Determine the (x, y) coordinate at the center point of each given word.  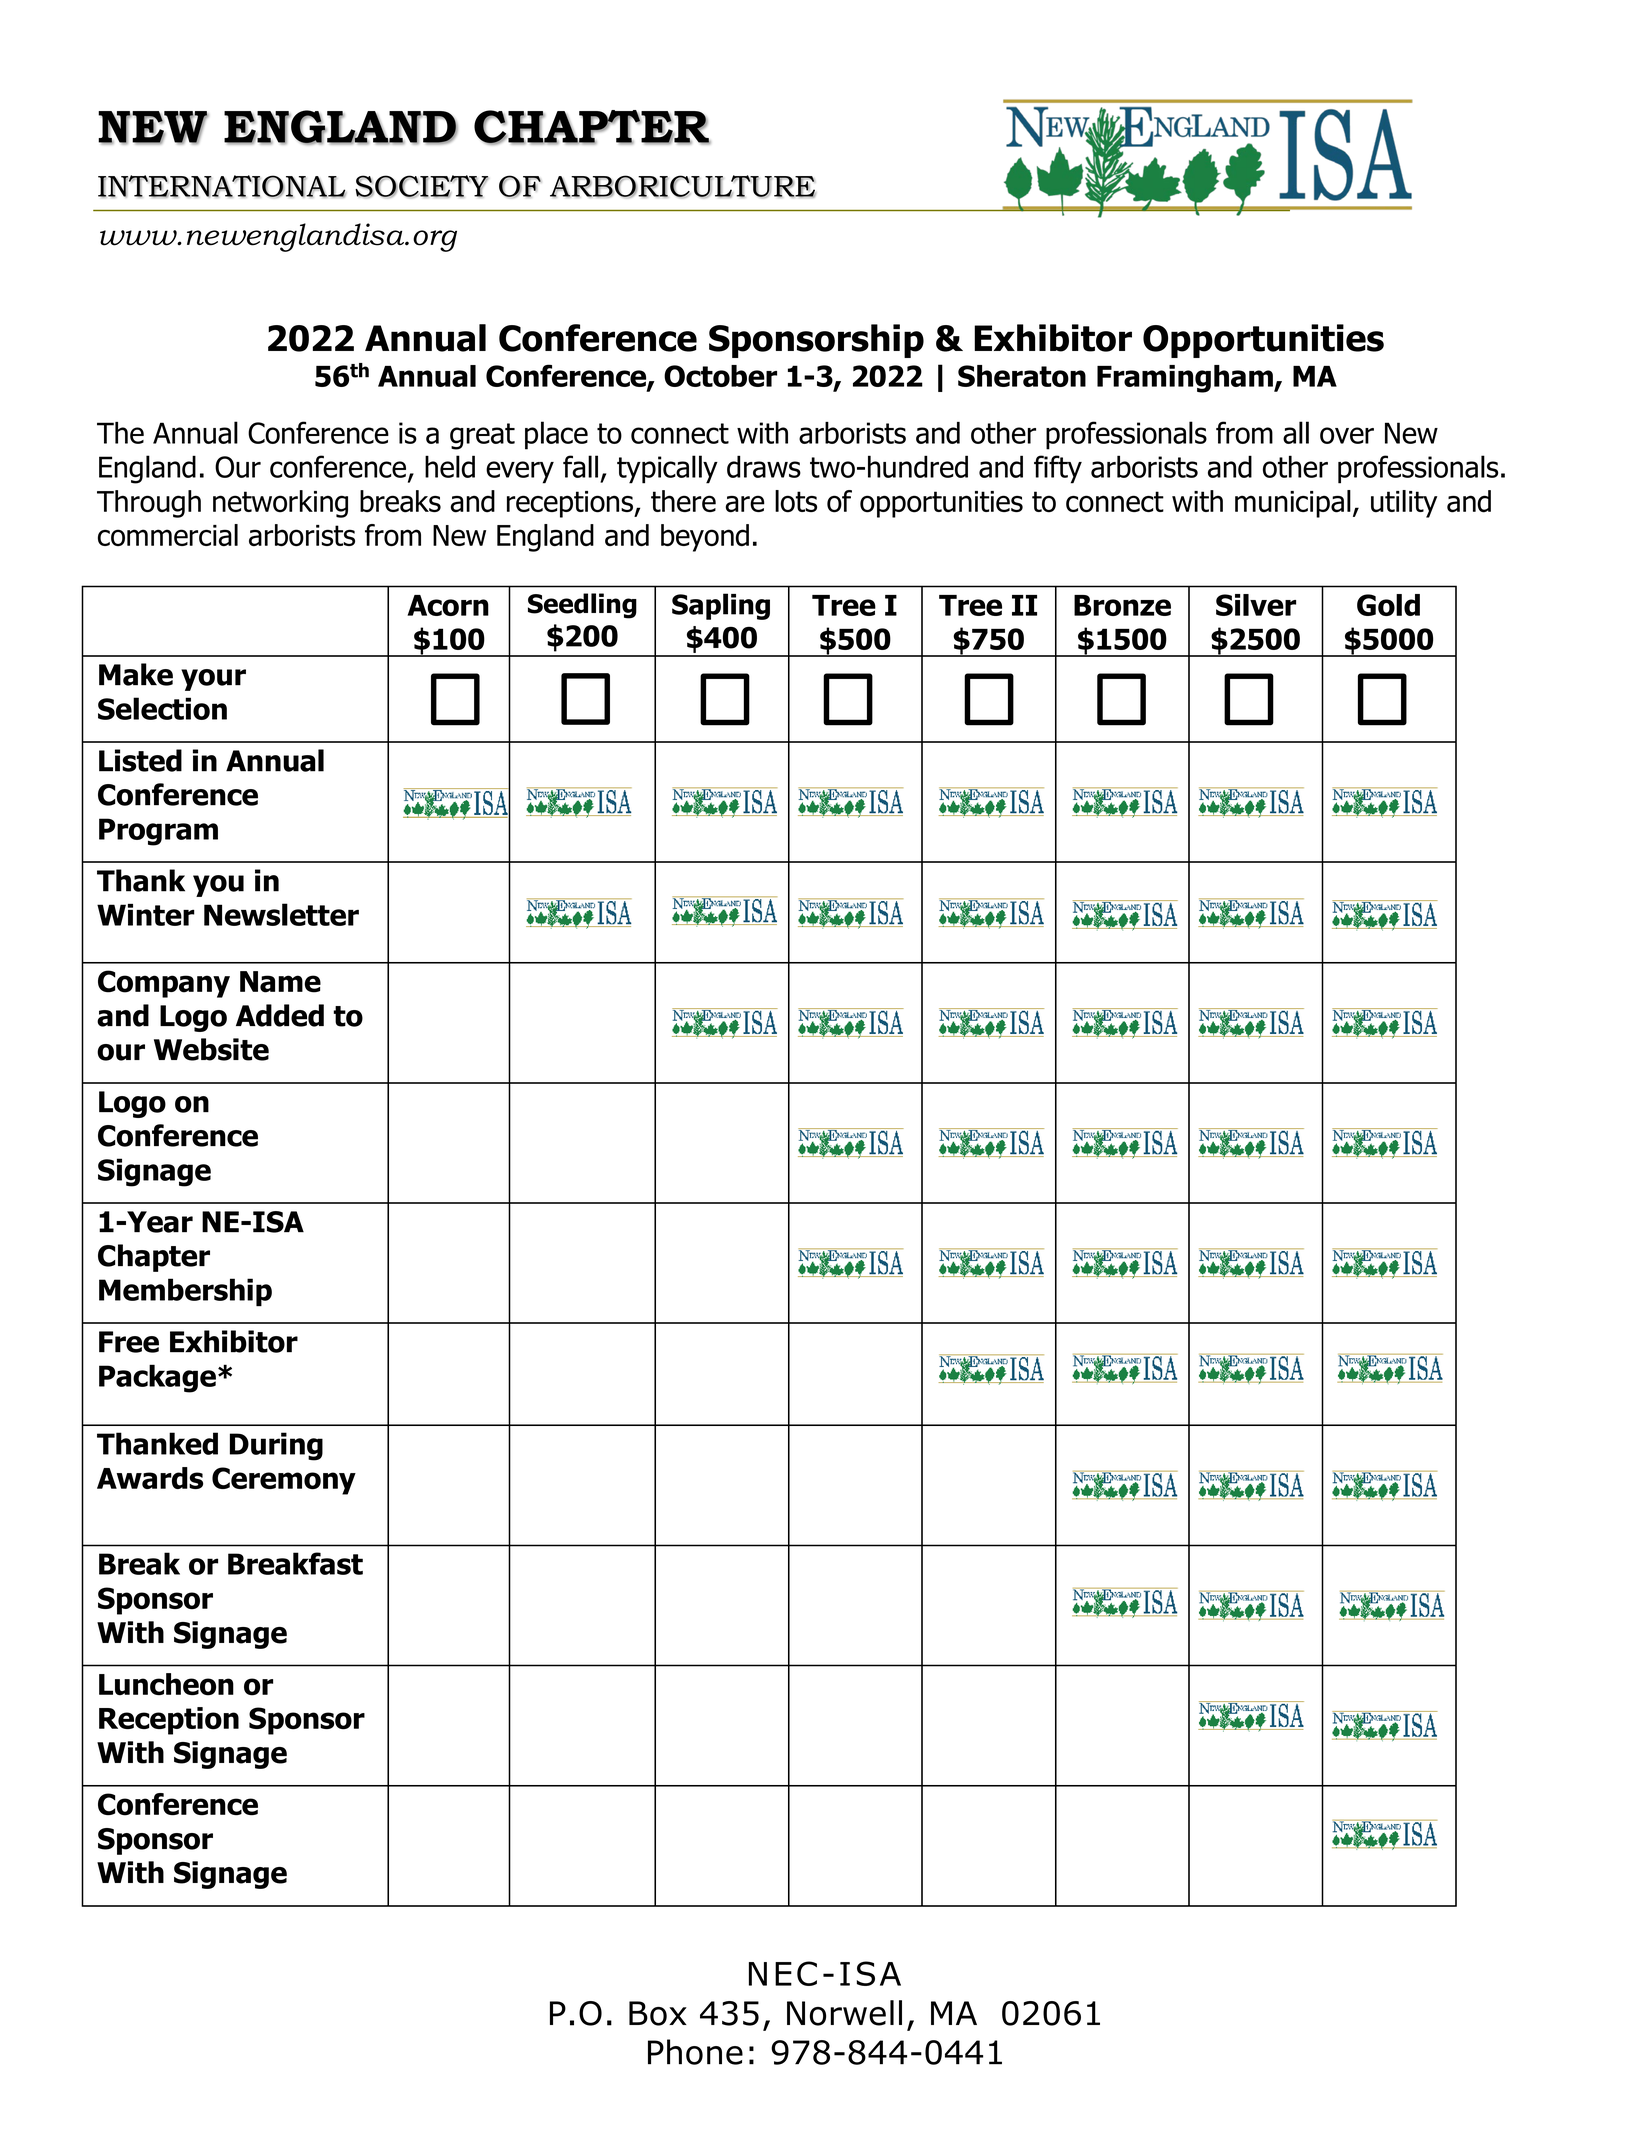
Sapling (721, 606)
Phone (695, 2052)
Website (211, 1049)
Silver (1256, 605)
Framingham (1186, 379)
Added (280, 1015)
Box (658, 2013)
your (213, 680)
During (276, 1446)
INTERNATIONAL (222, 186)
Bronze (1122, 605)
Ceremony (284, 1481)
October (720, 376)
